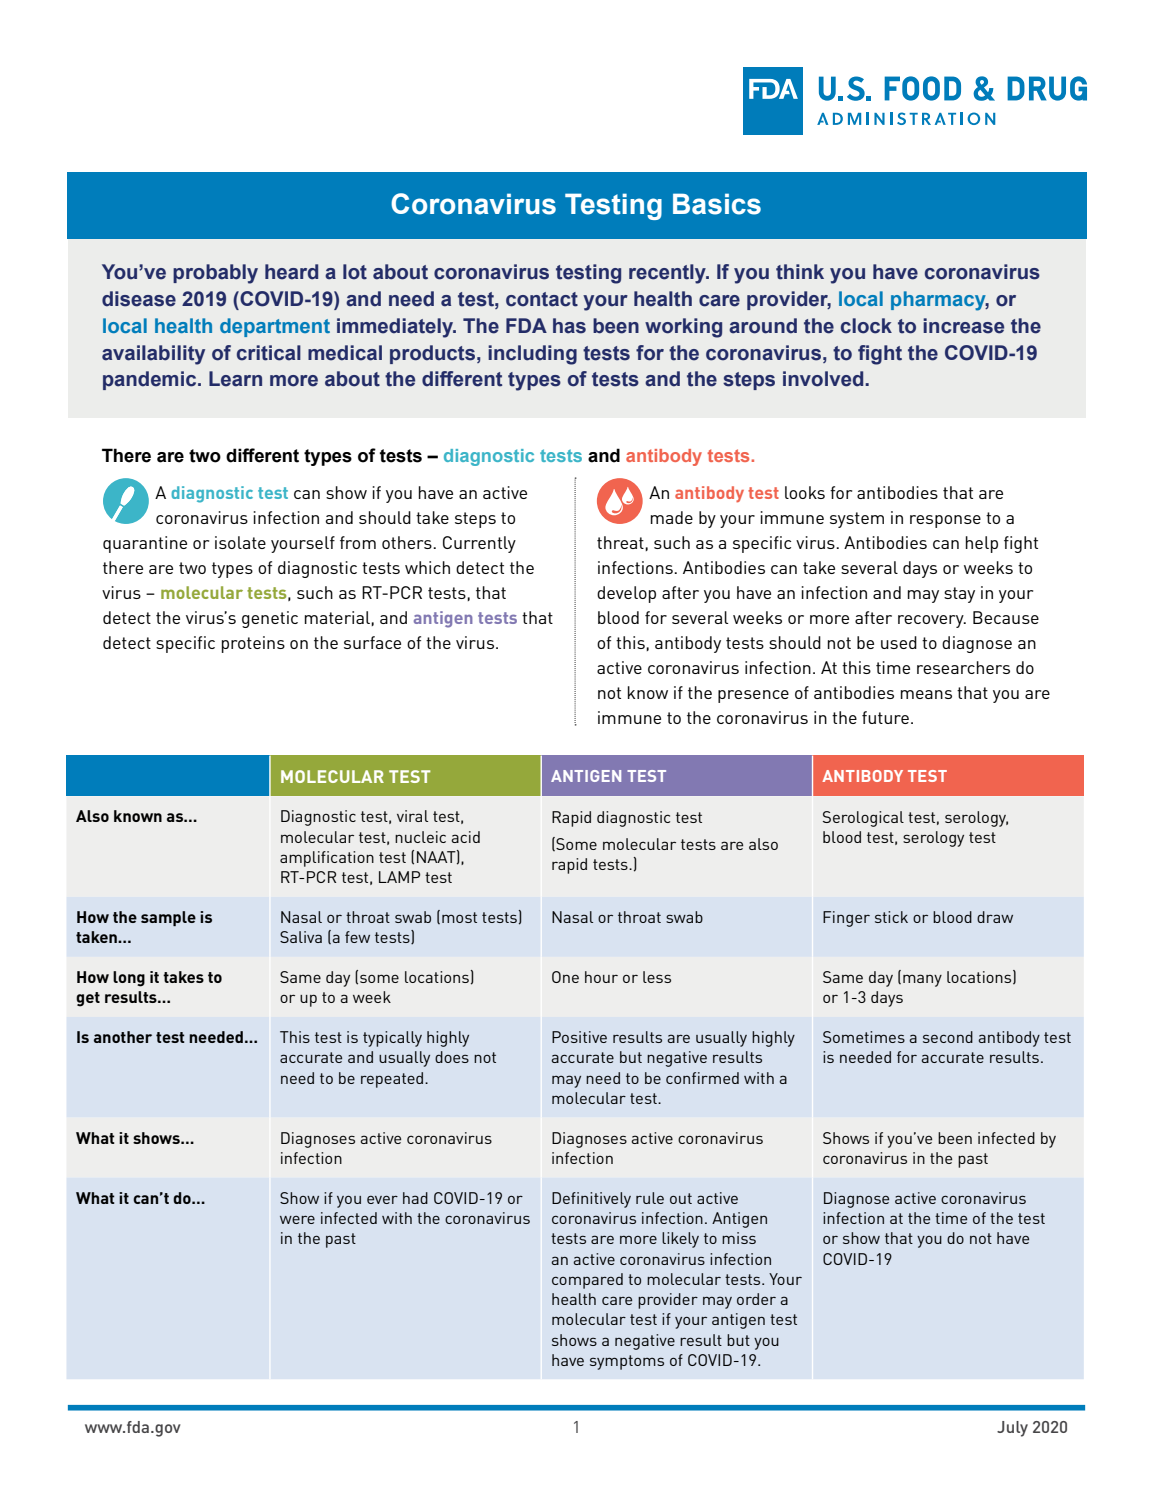 The height and width of the page is (1492, 1153). Describe the element at coordinates (626, 594) in the page. I see `develop` at that location.
